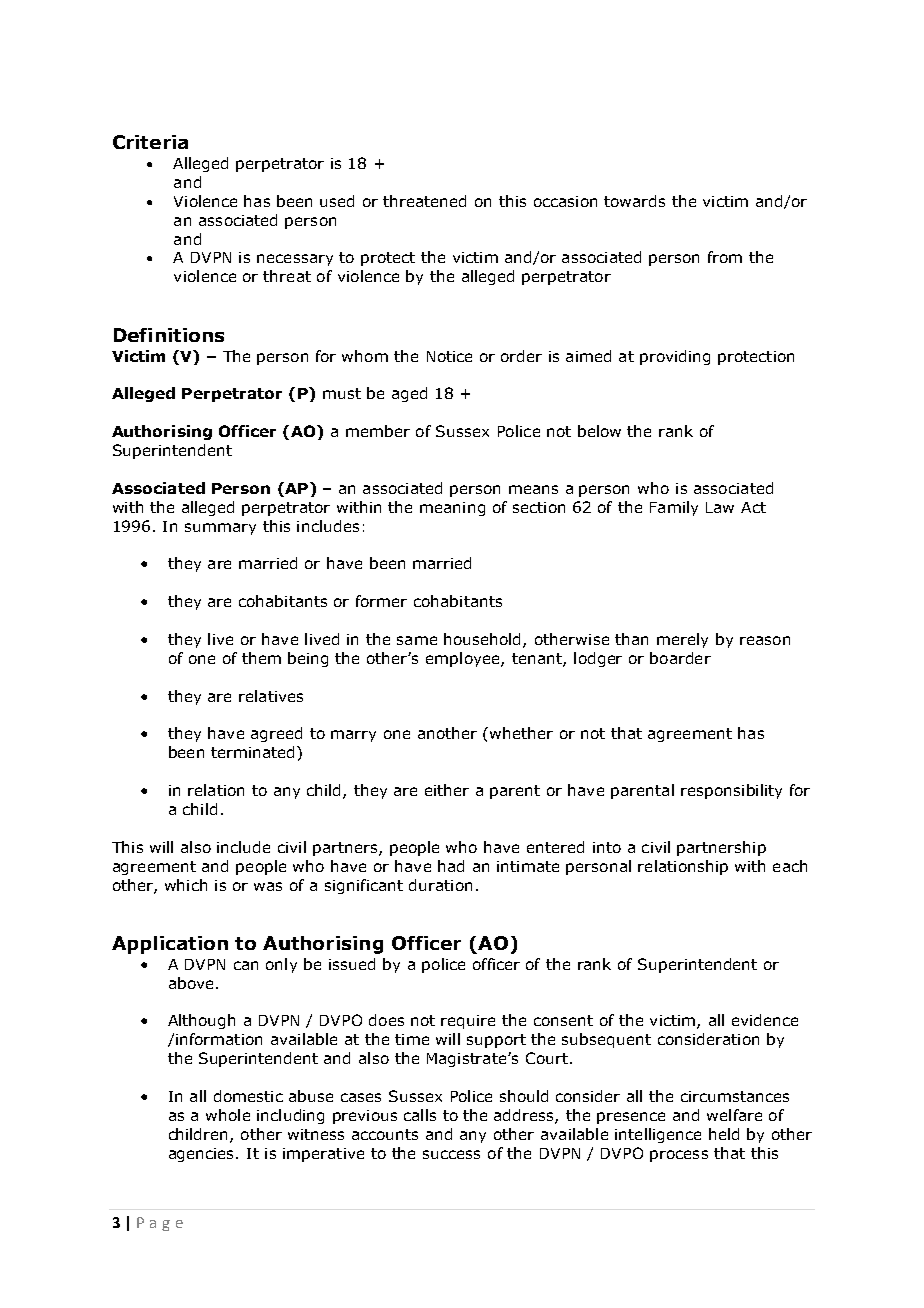 The width and height of the document is (924, 1308). What do you see at coordinates (228, 1115) in the document?
I see `whole` at bounding box center [228, 1115].
